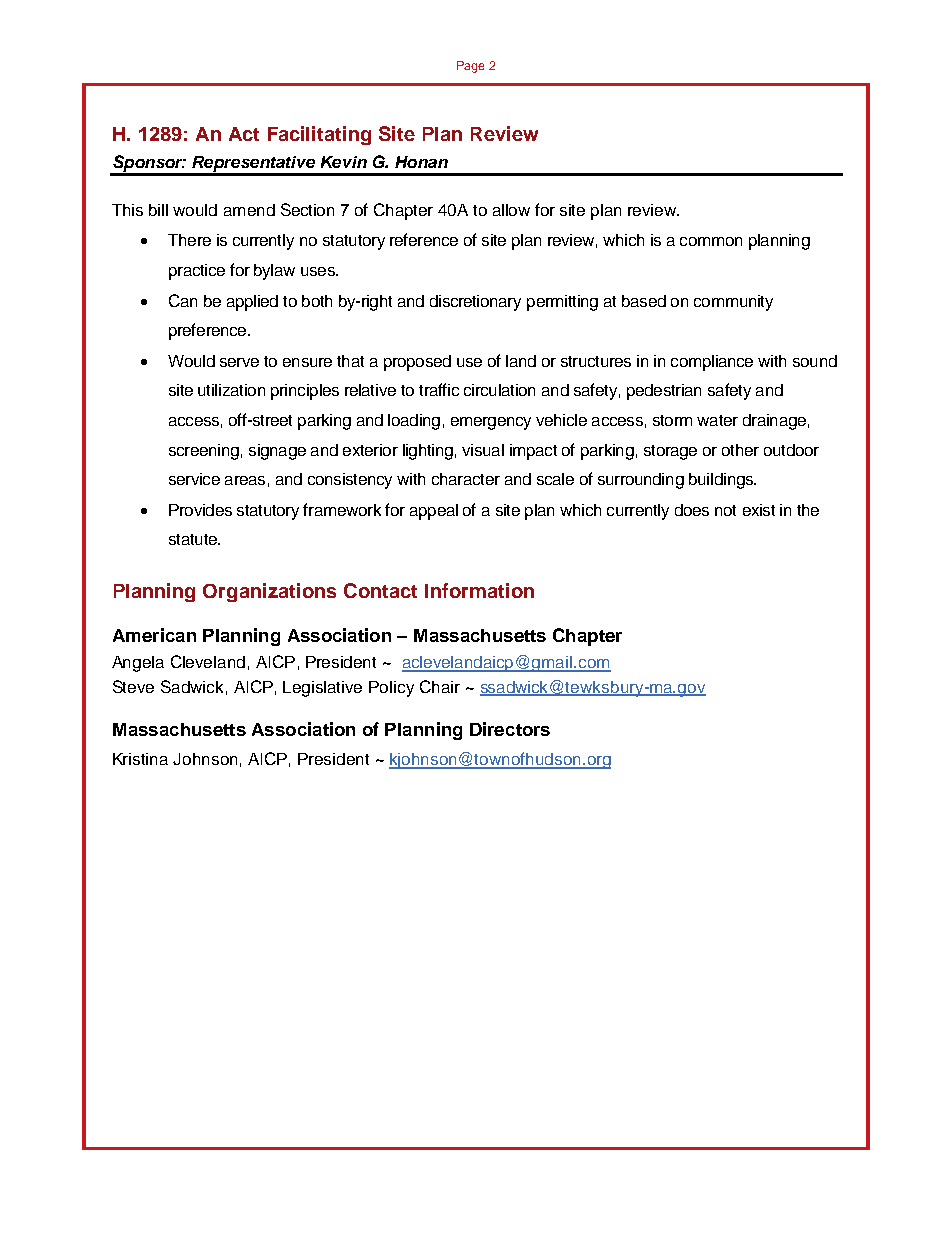  I want to click on There, so click(189, 240).
